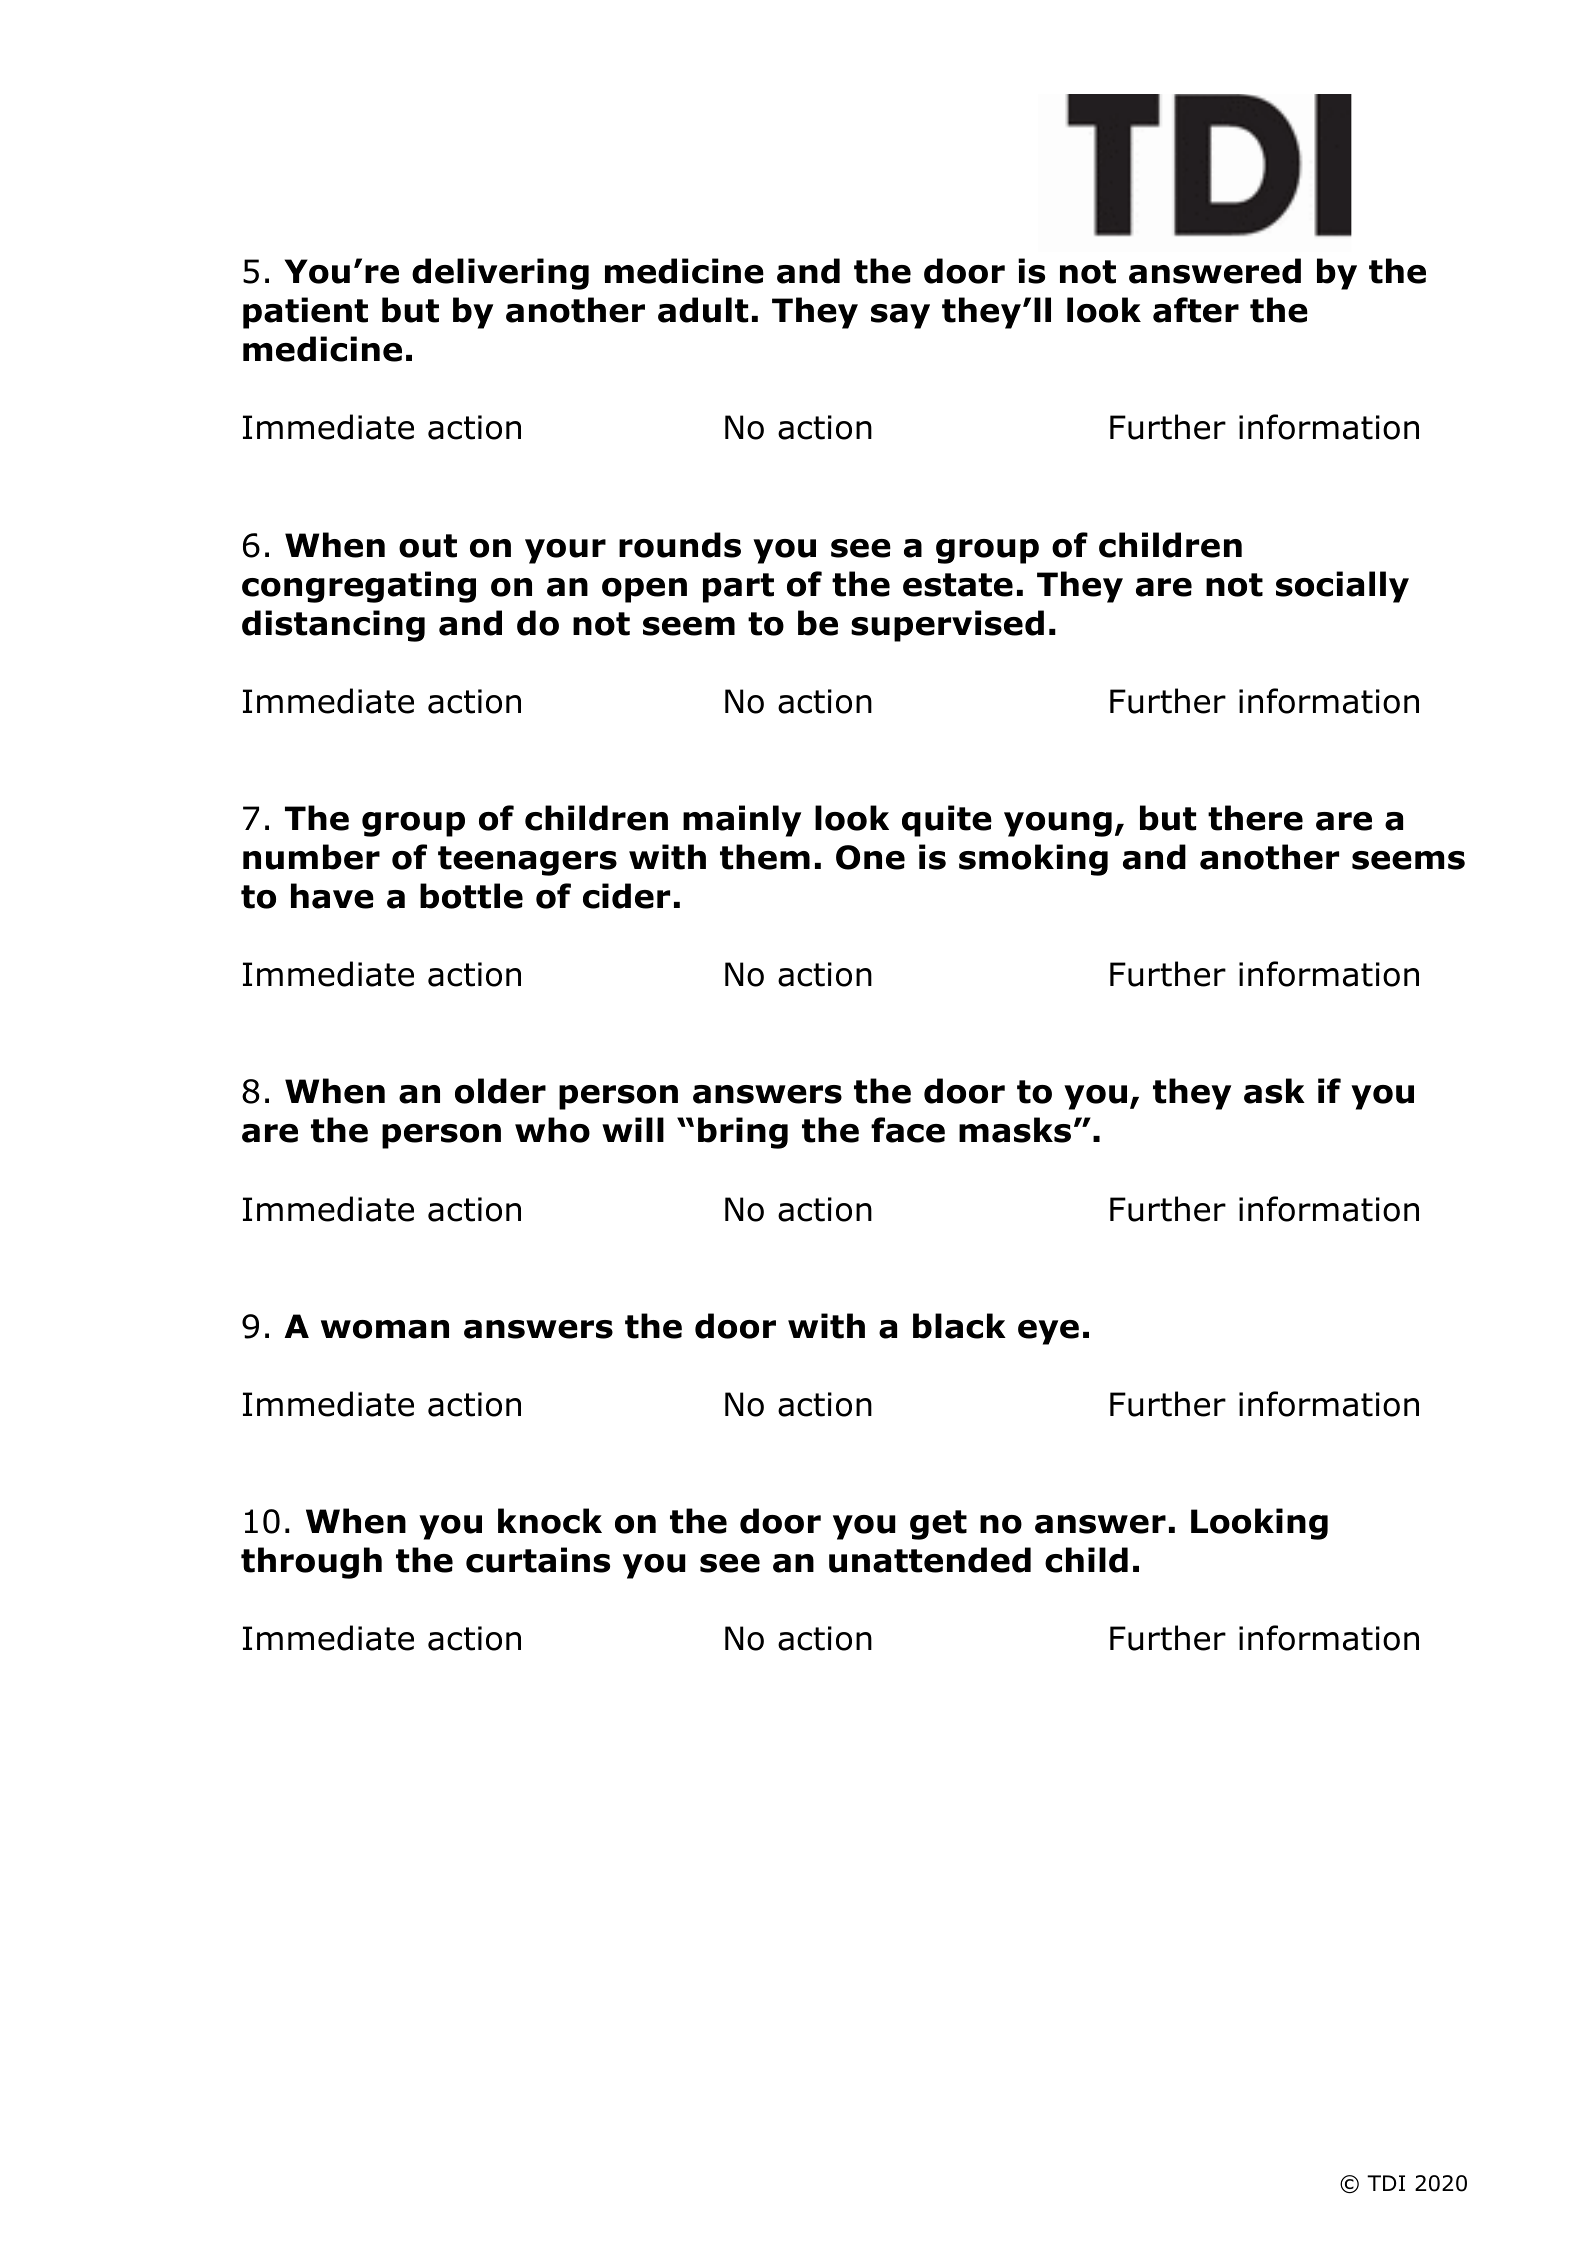 Image resolution: width=1592 pixels, height=2252 pixels. I want to click on knock, so click(550, 1521).
